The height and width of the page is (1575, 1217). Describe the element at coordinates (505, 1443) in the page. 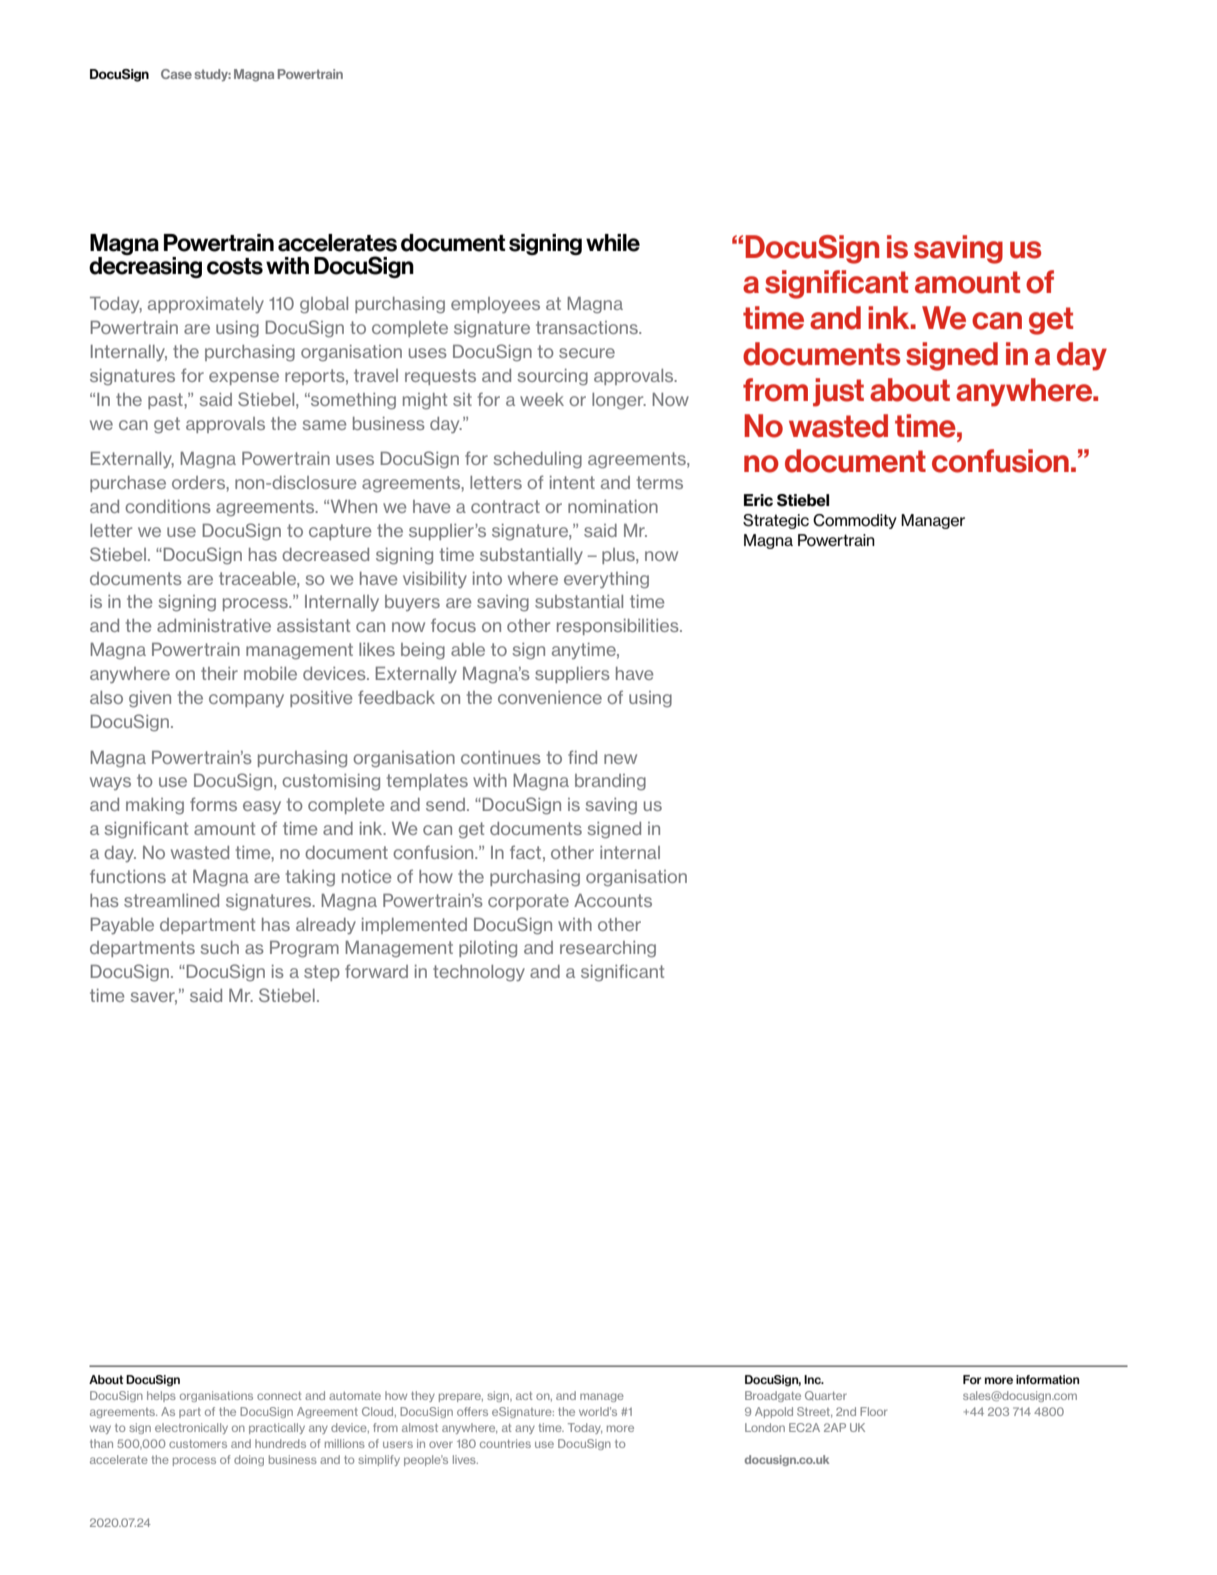

I see `countries` at that location.
